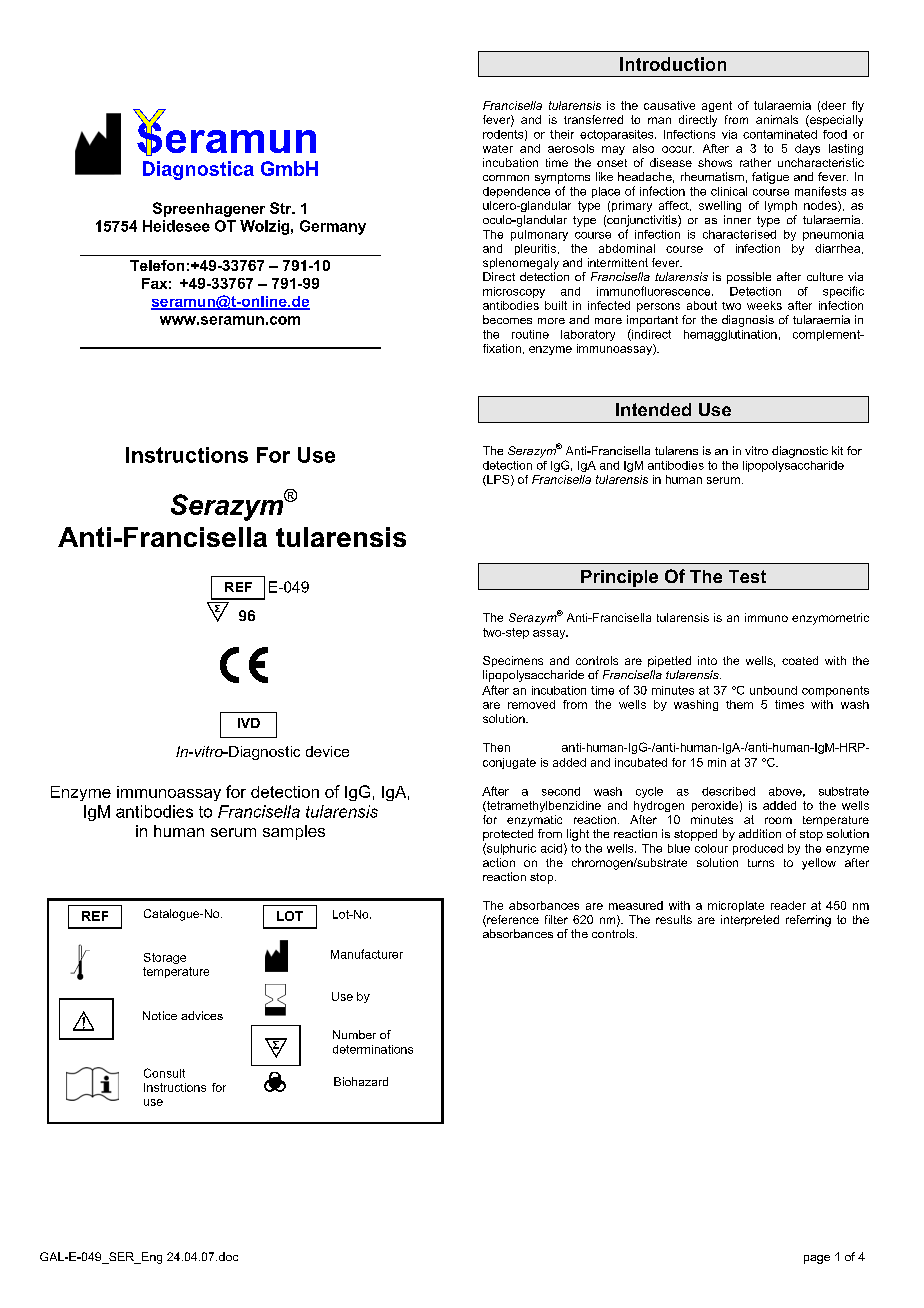  I want to click on animals, so click(777, 119).
